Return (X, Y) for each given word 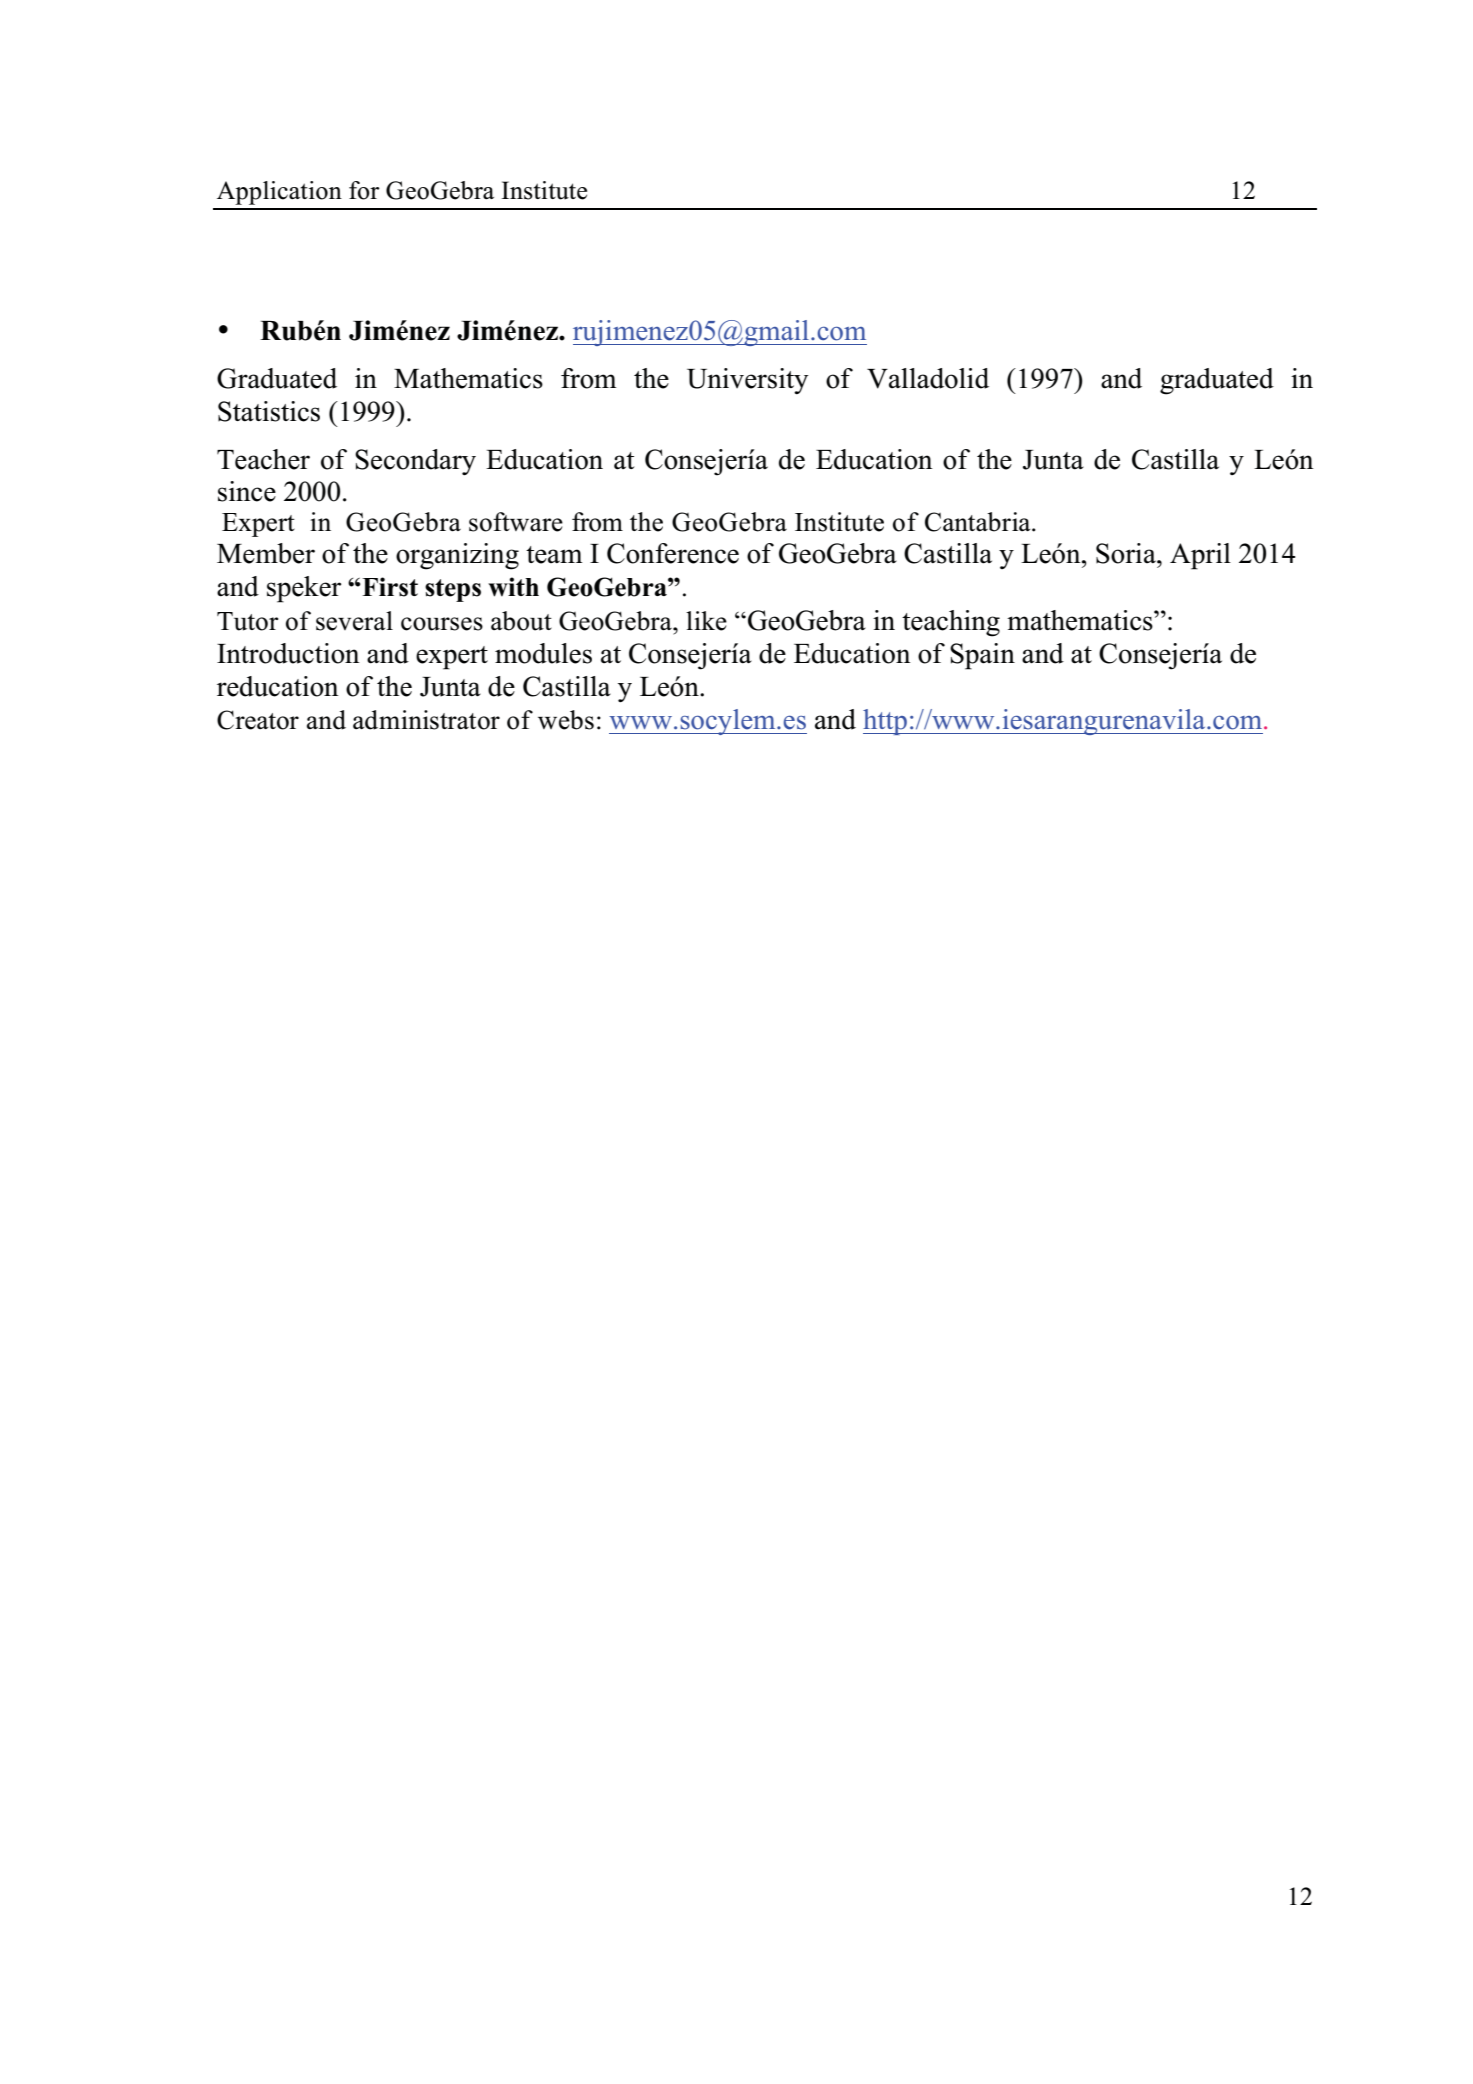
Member (266, 553)
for (364, 190)
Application (279, 193)
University (748, 381)
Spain (982, 656)
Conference (673, 553)
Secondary (415, 462)
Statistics (269, 411)
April (1200, 556)
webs (566, 720)
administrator (426, 720)
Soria (1127, 553)
